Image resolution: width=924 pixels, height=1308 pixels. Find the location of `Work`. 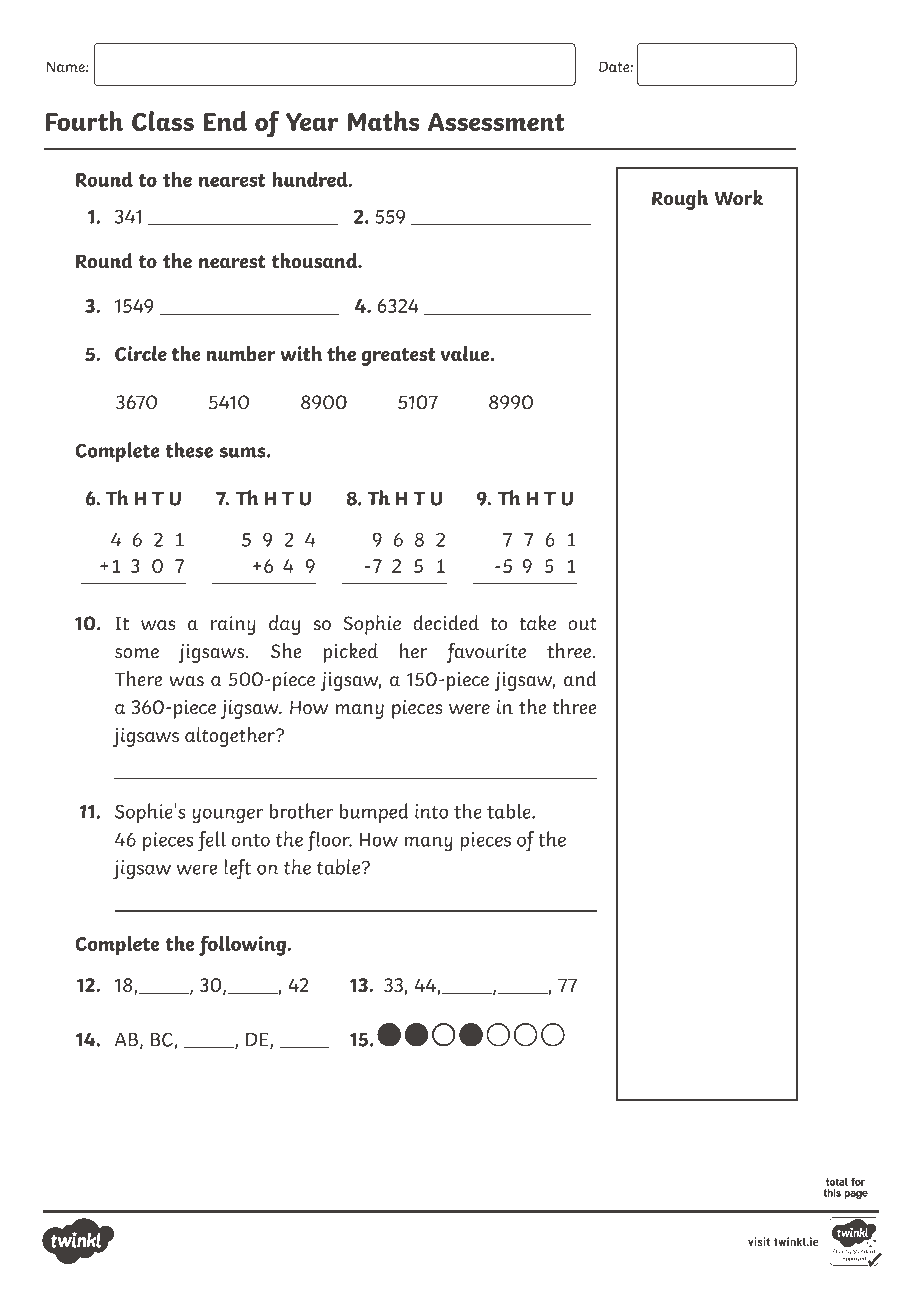

Work is located at coordinates (738, 198).
